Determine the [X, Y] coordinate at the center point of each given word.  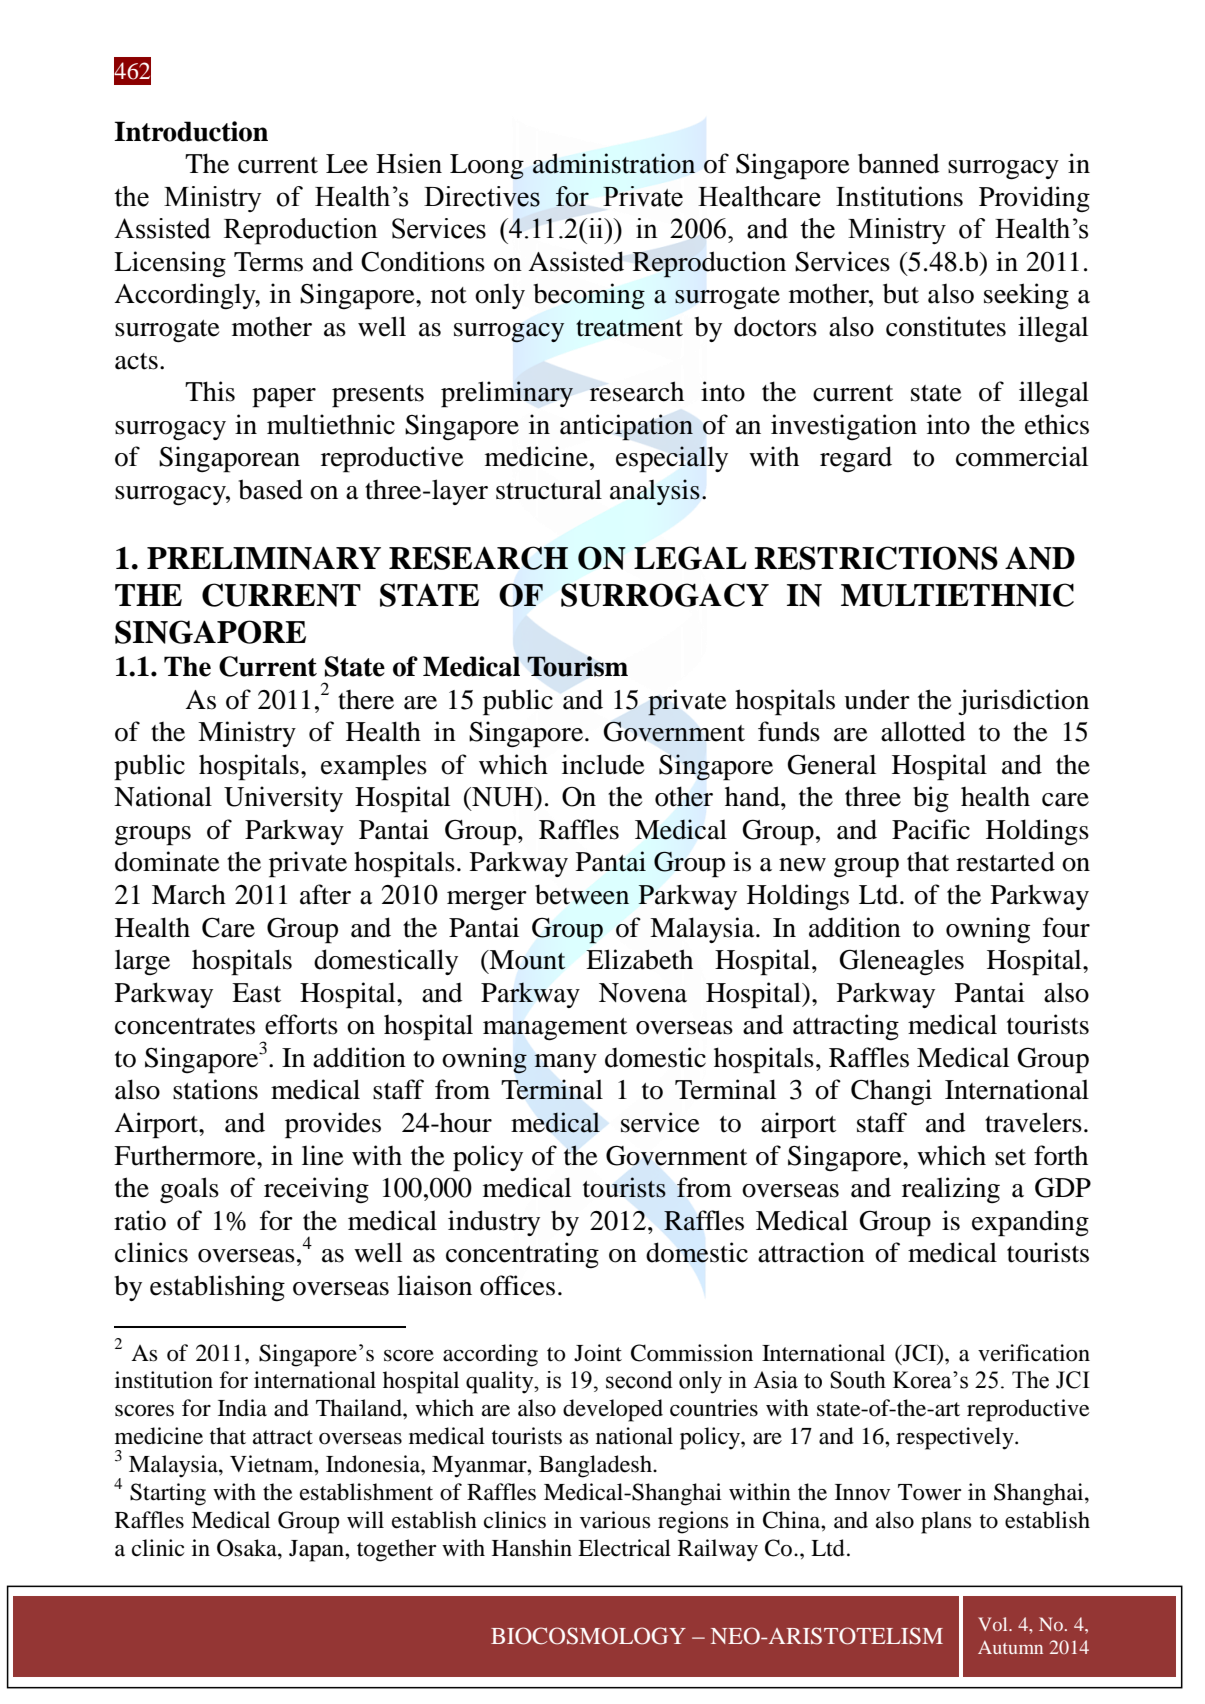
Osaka [248, 1548]
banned [899, 163]
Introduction [191, 131]
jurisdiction [1023, 702]
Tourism [577, 666]
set [1010, 1157]
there [366, 700]
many [565, 1063]
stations [215, 1089]
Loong [487, 167]
